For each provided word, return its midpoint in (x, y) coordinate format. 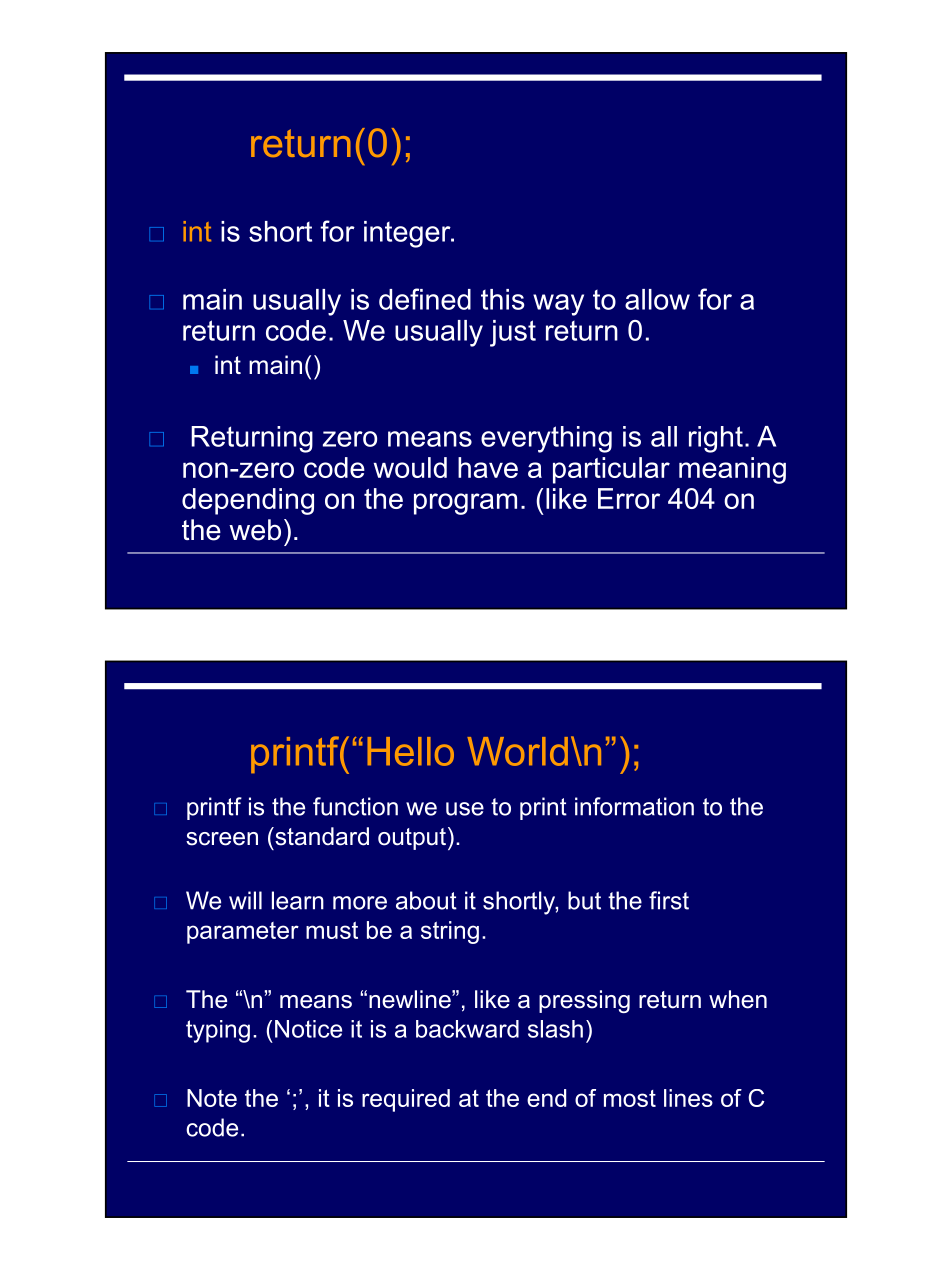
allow (657, 299)
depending (248, 501)
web (255, 530)
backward (467, 1029)
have (488, 467)
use (465, 809)
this (502, 299)
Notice (308, 1029)
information (634, 806)
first (669, 900)
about (426, 900)
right (716, 439)
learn (298, 900)
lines (688, 1098)
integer (408, 234)
